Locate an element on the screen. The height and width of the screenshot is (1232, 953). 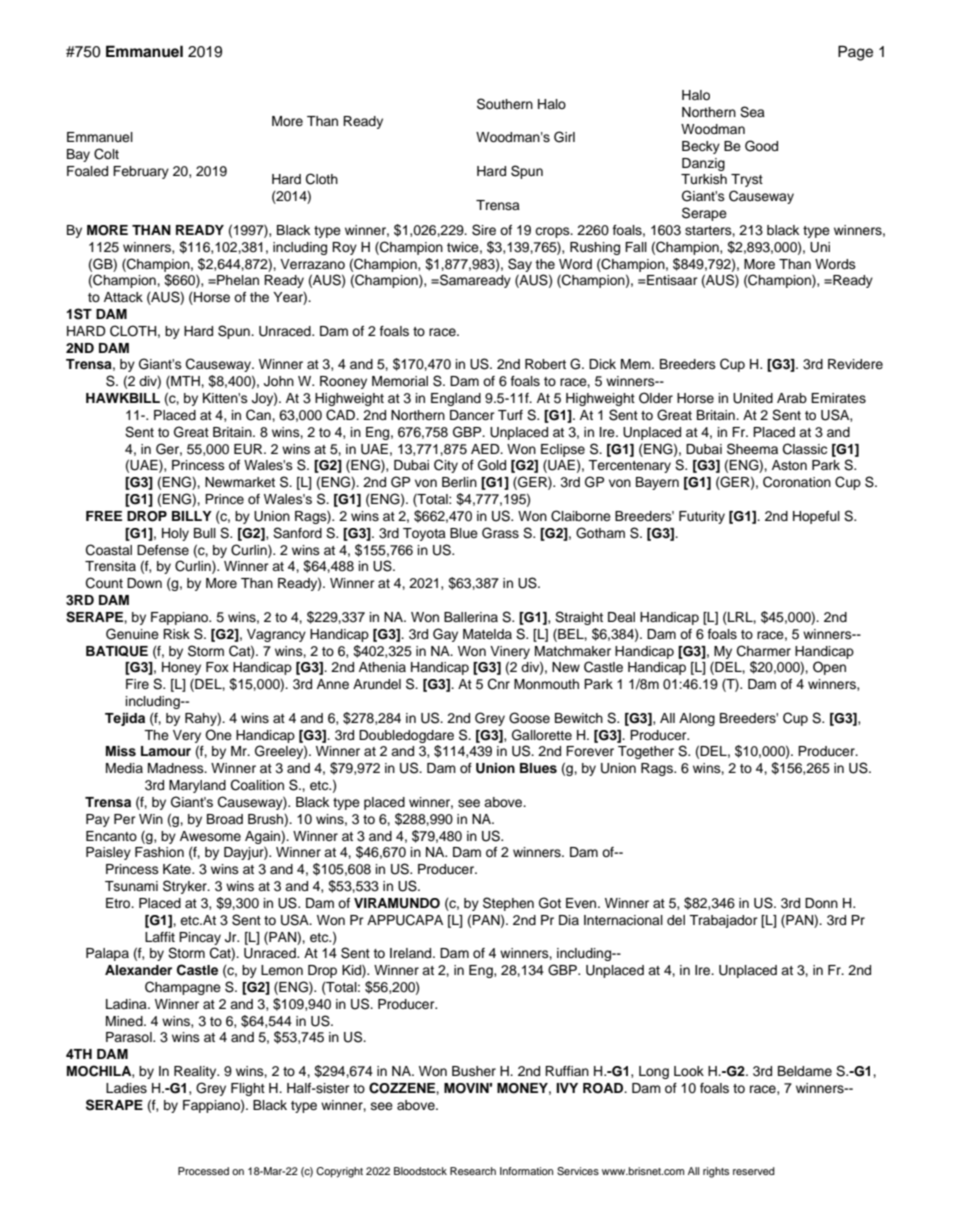
Southern is located at coordinates (505, 104).
